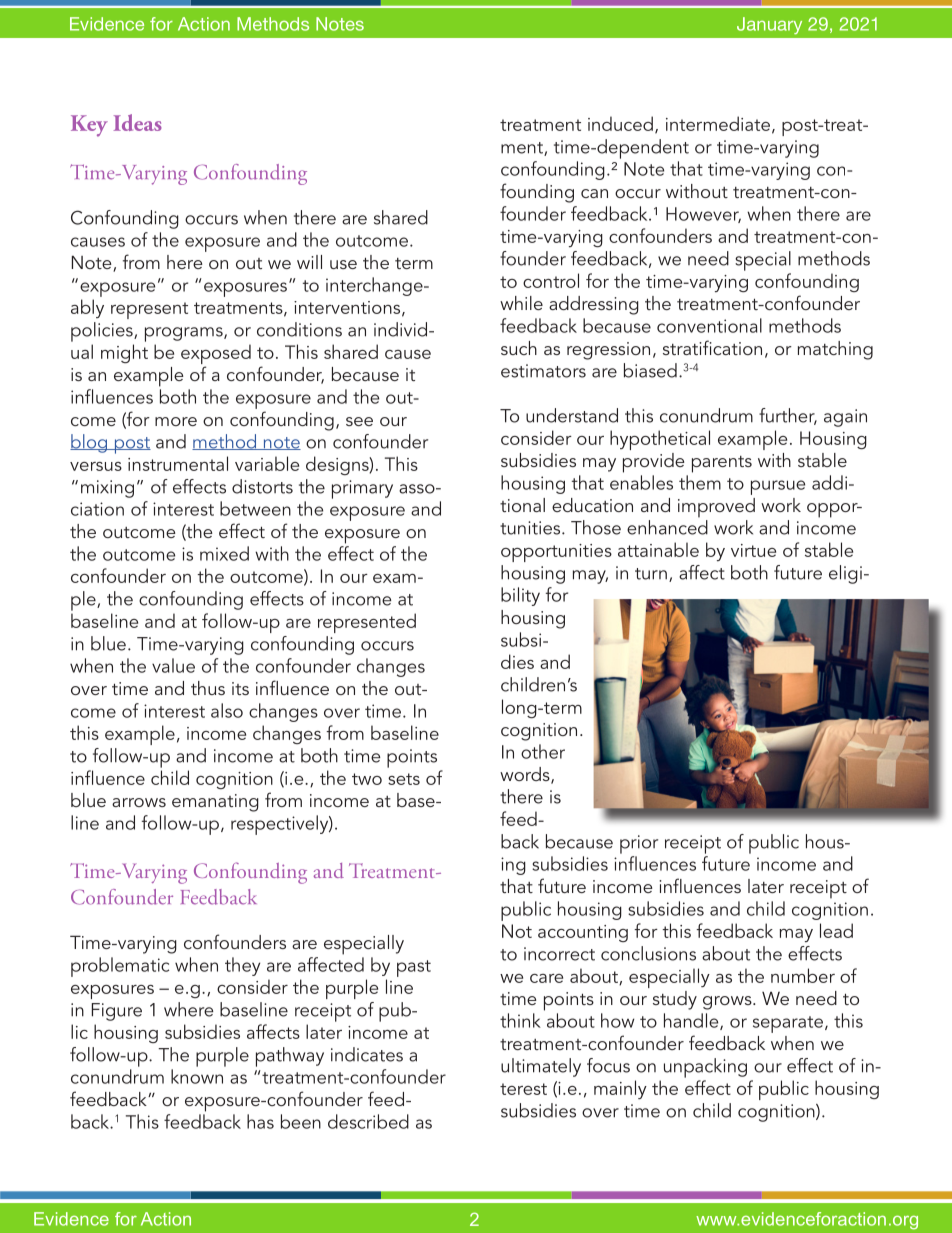  Describe the element at coordinates (138, 122) in the page. I see `Ideas` at that location.
